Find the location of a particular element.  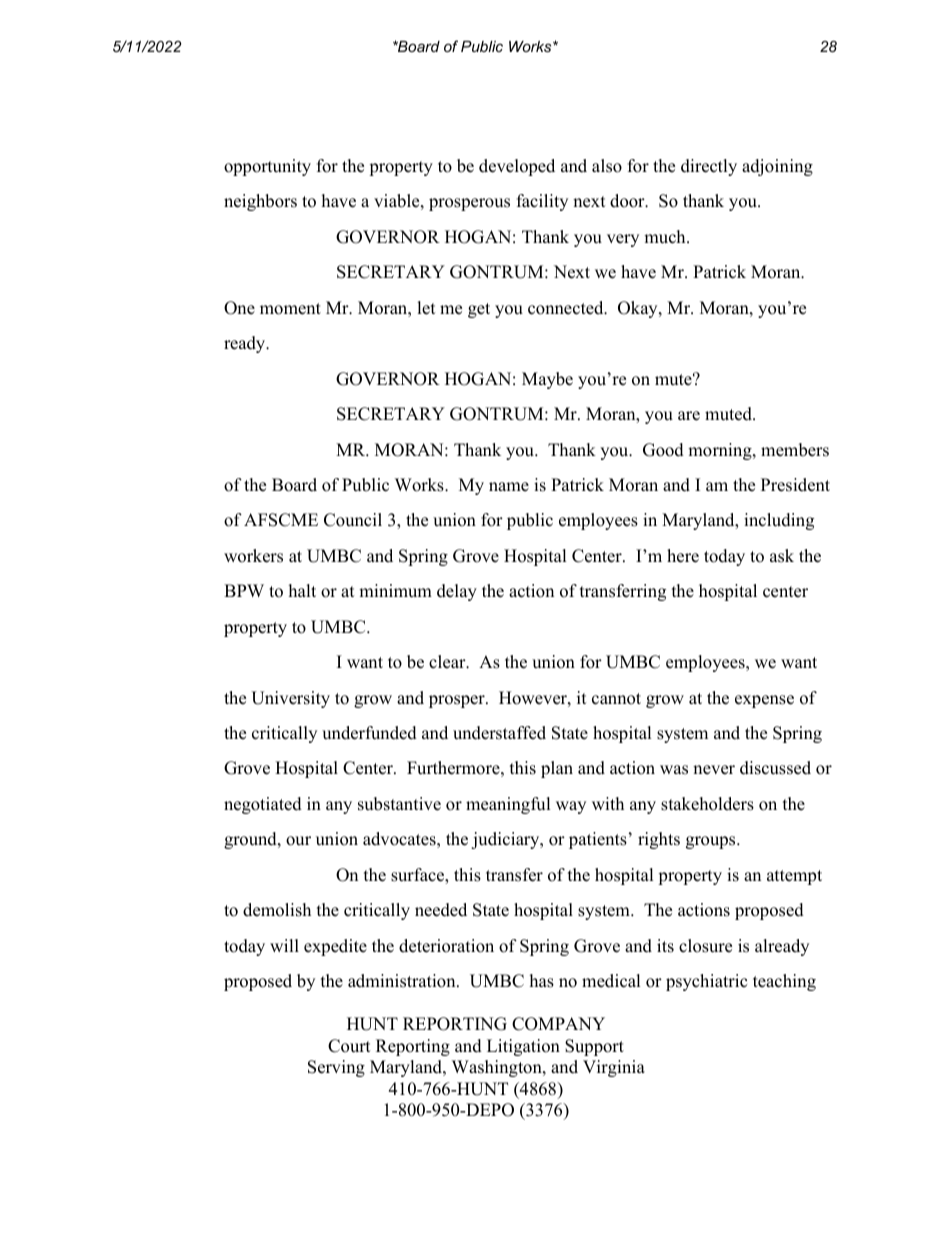

halt is located at coordinates (302, 590).
